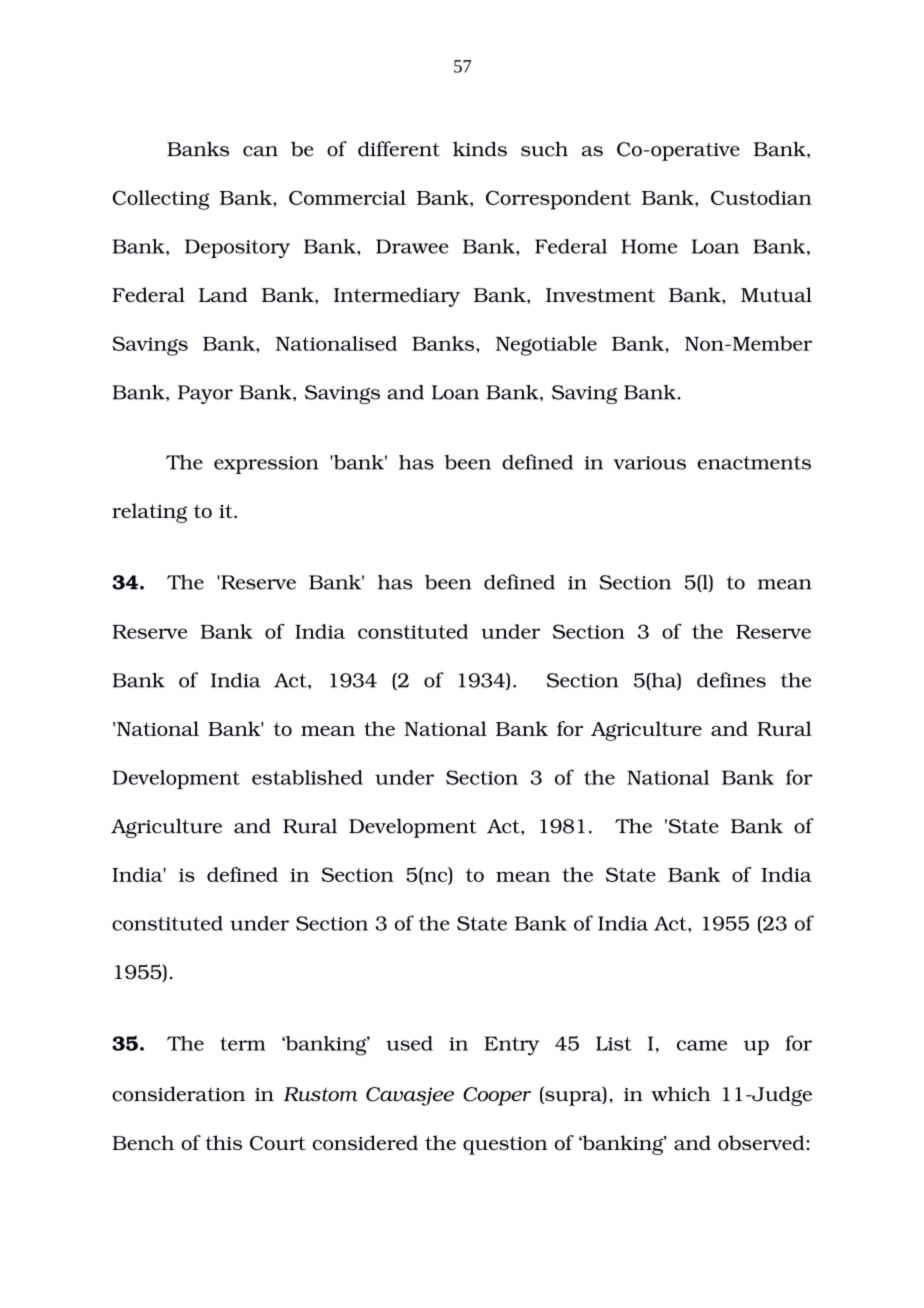  Describe the element at coordinates (260, 151) in the page. I see `can` at that location.
